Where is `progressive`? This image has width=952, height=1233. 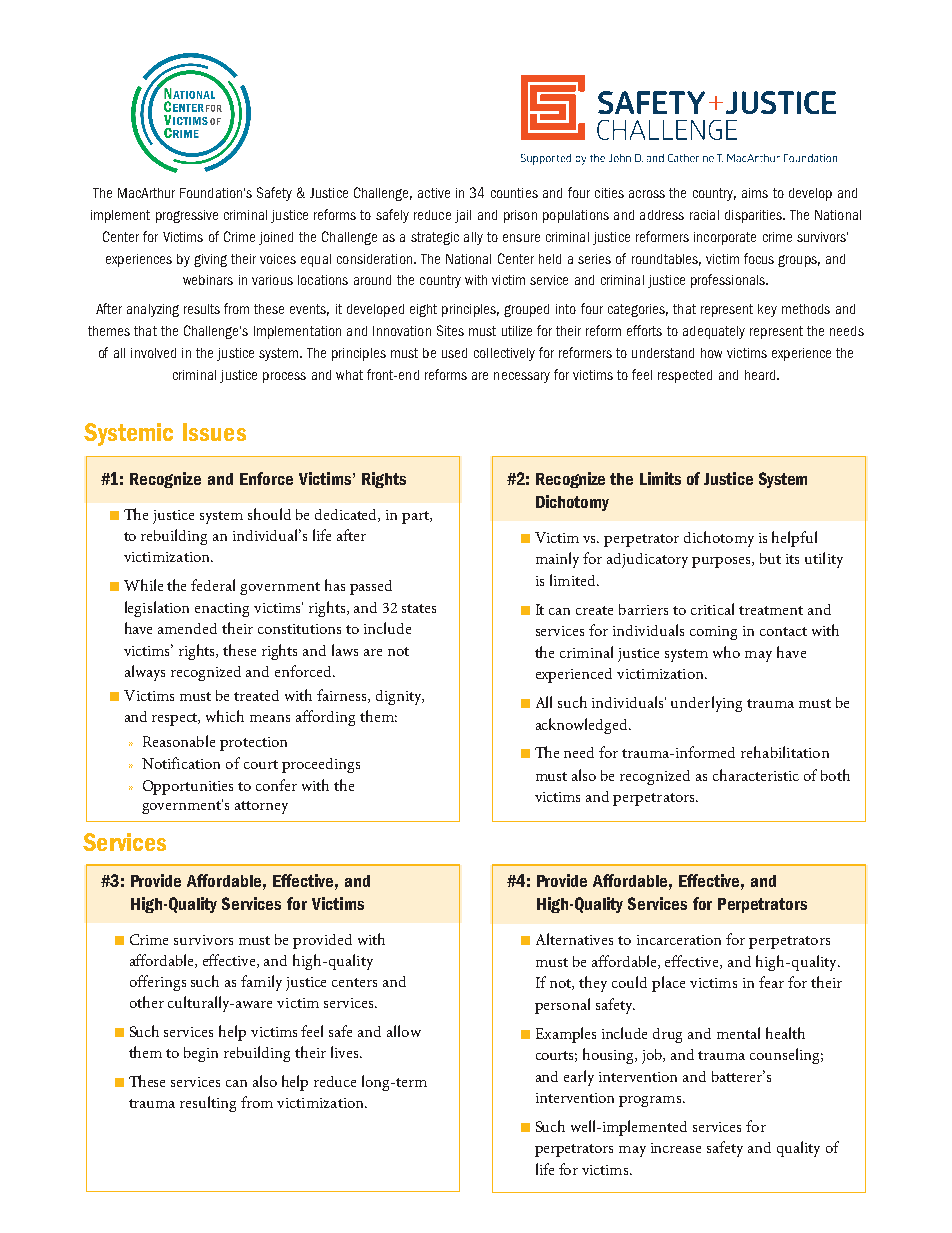
progressive is located at coordinates (187, 216).
